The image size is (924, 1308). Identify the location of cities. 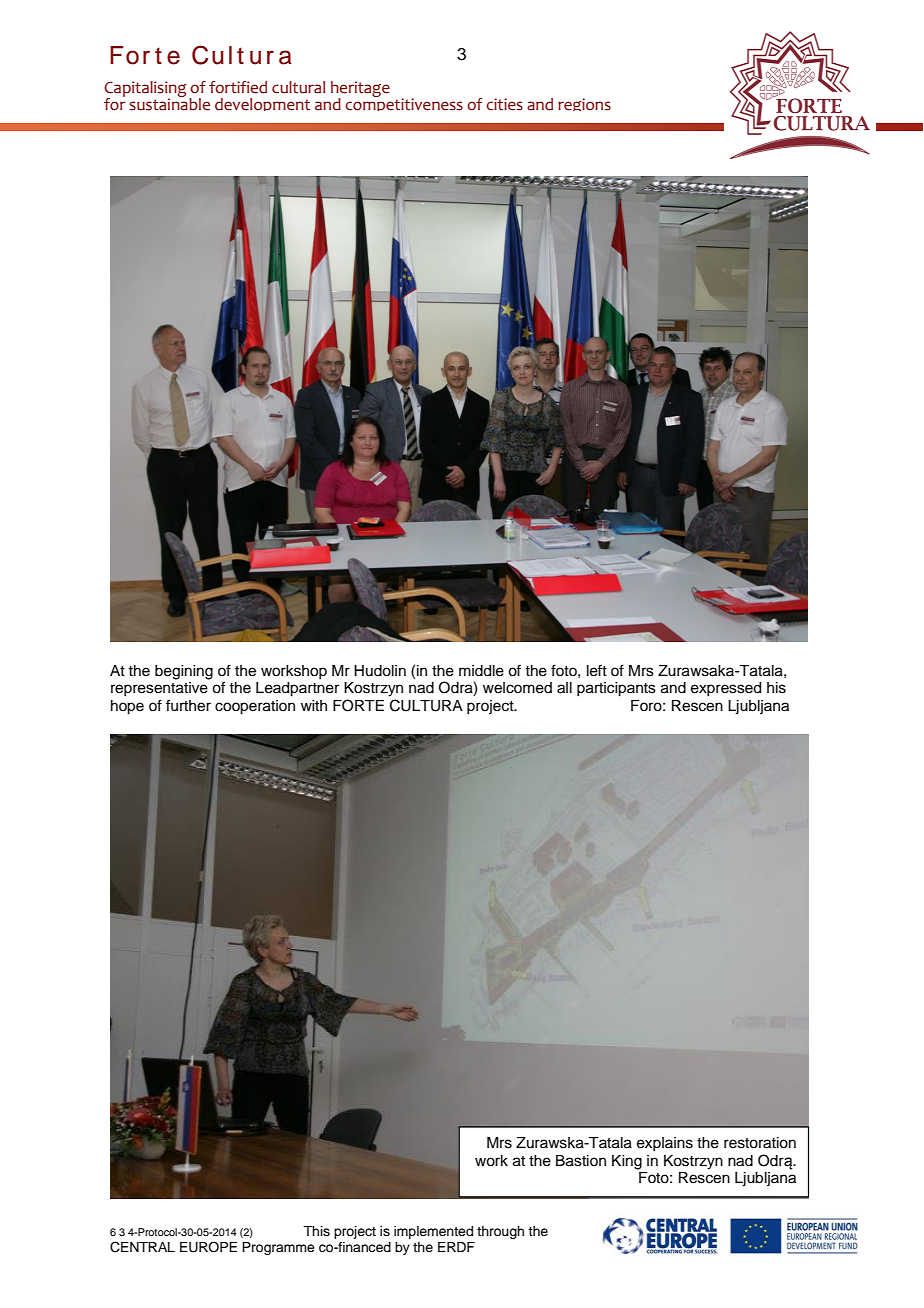
(504, 104).
